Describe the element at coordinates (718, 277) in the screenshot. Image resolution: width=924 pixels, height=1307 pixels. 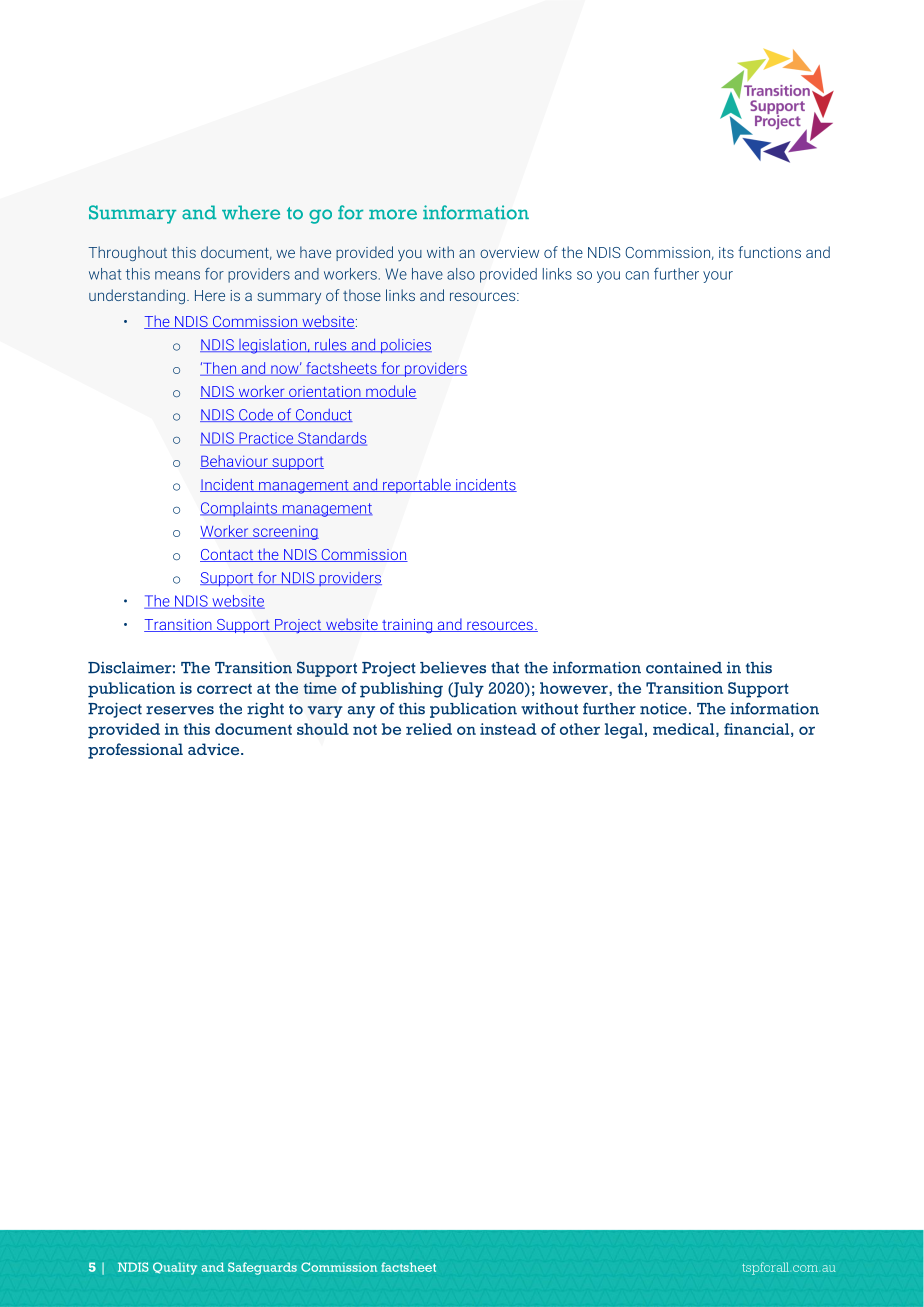
I see `your` at that location.
